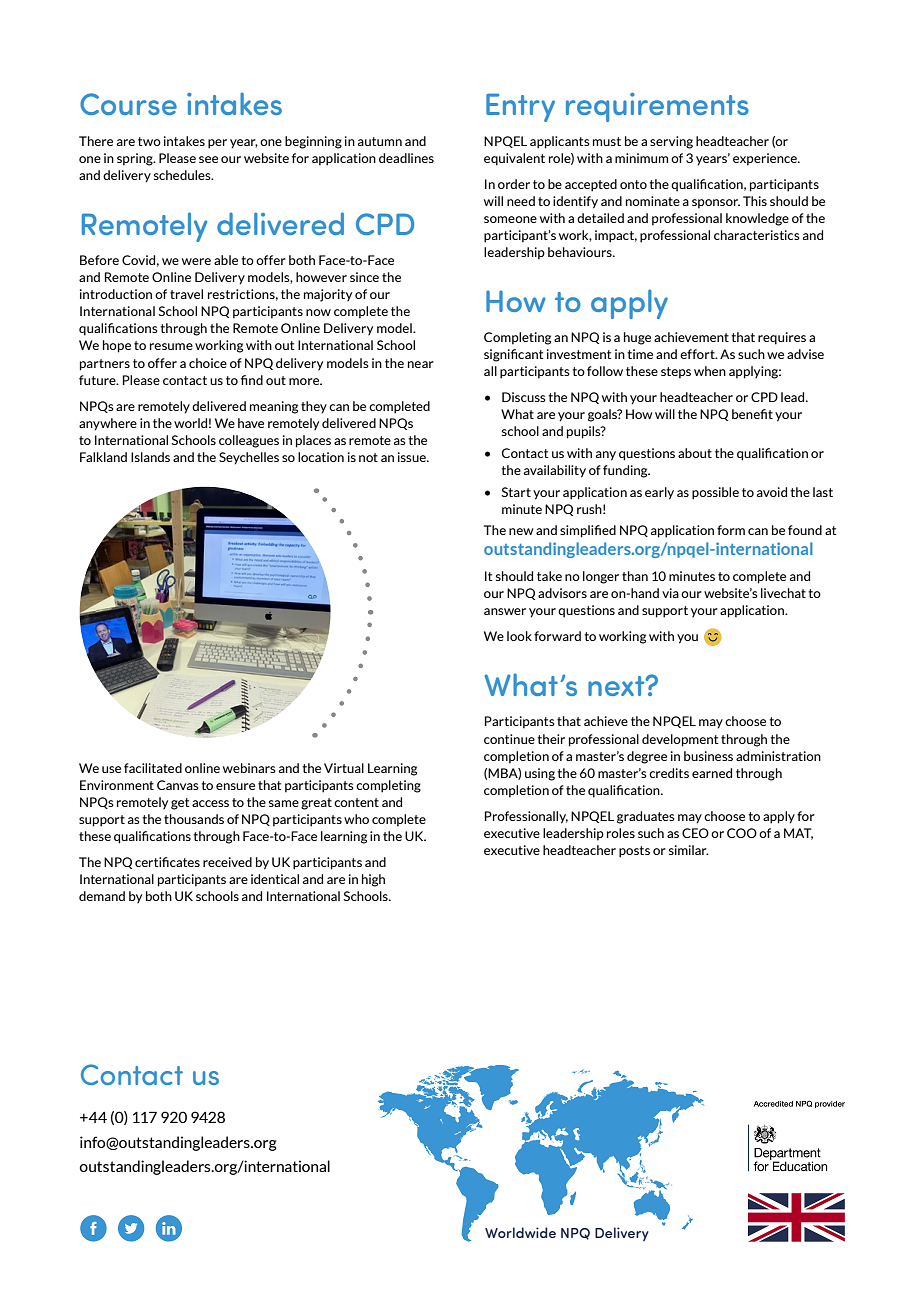 The image size is (924, 1308). I want to click on experience, so click(766, 159).
